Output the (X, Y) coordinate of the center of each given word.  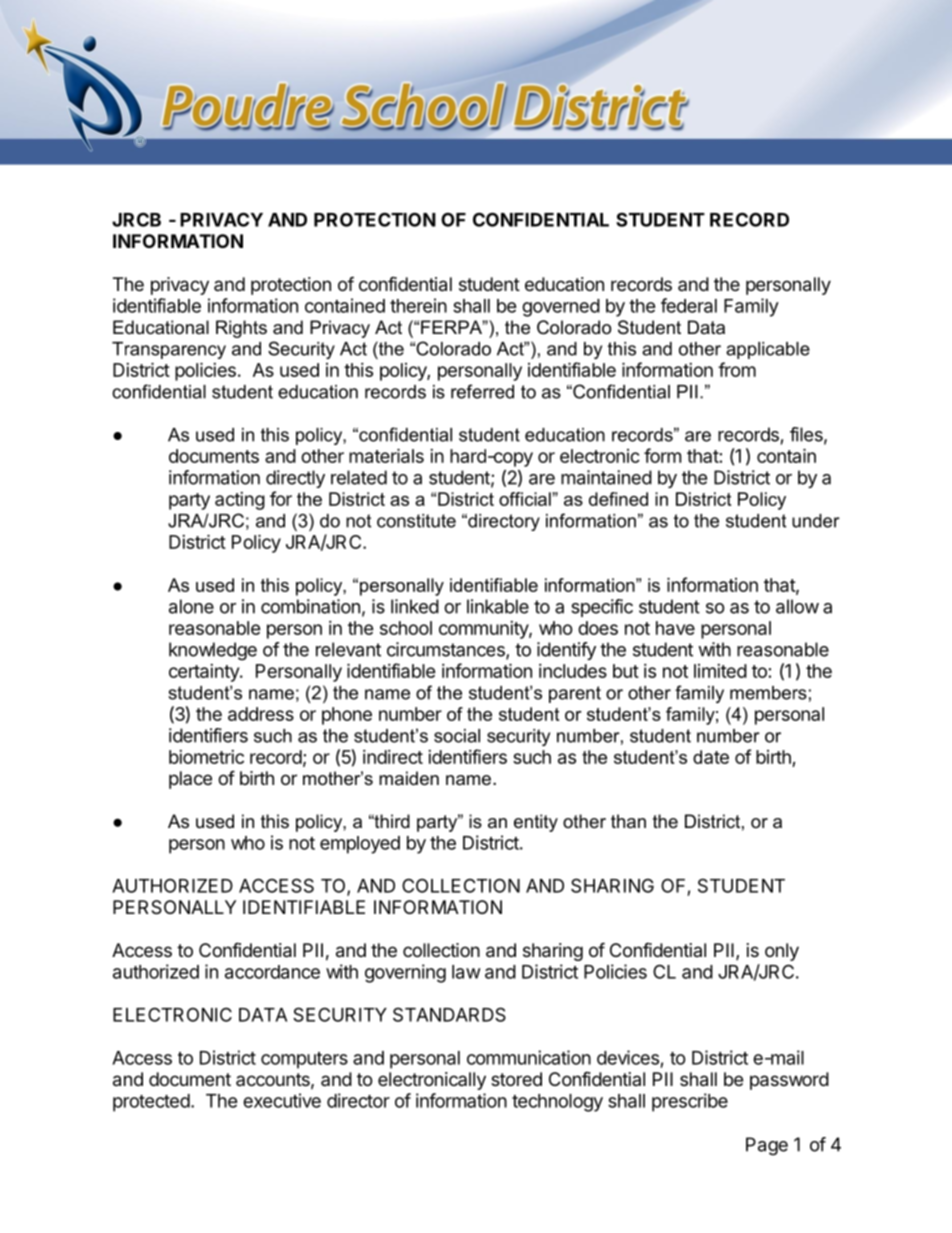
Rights (241, 329)
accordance (272, 972)
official (526, 499)
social (457, 736)
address (261, 714)
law (466, 972)
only (782, 952)
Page (767, 1146)
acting (240, 501)
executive (282, 1100)
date (711, 757)
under (816, 521)
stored (516, 1079)
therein (418, 305)
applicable (768, 350)
